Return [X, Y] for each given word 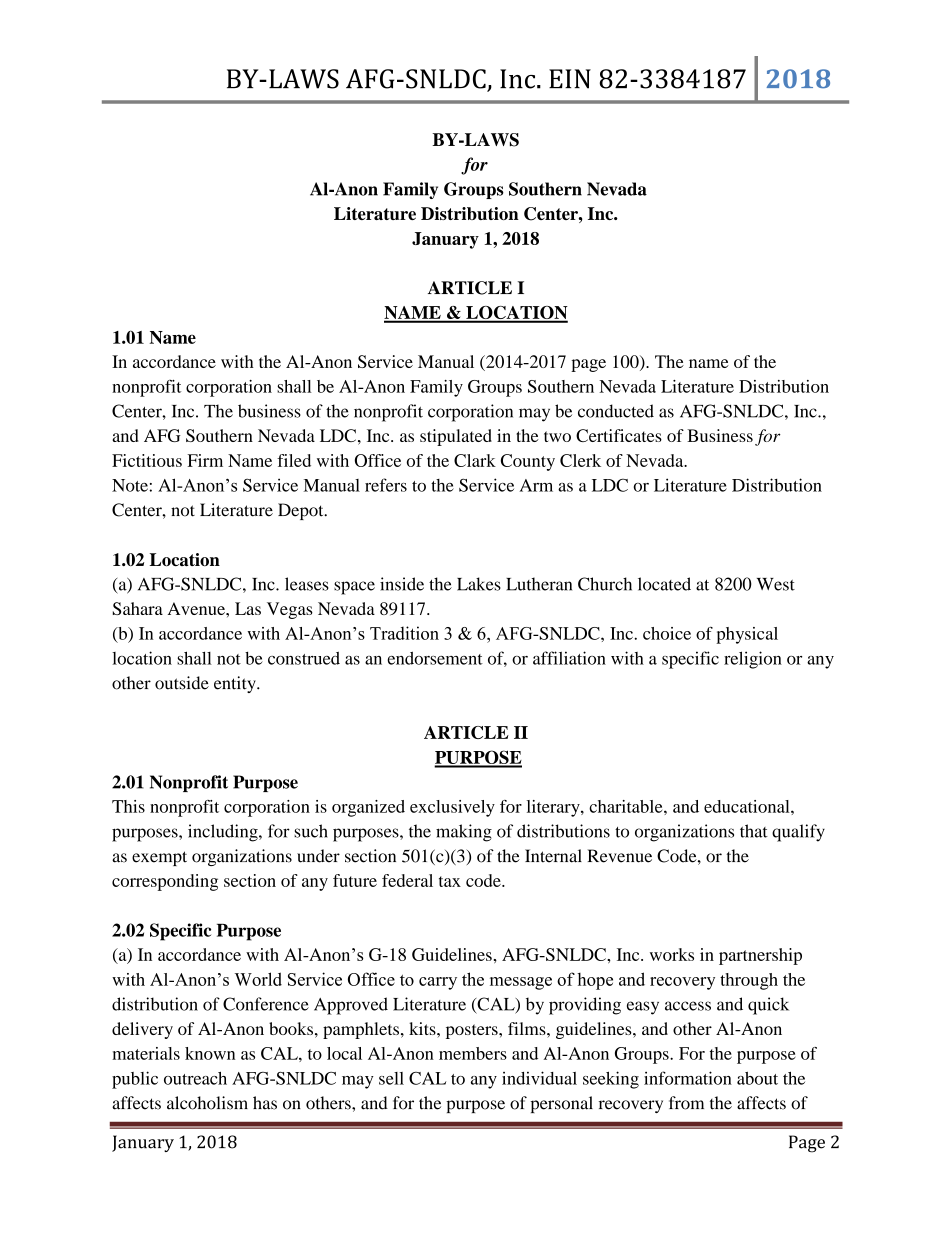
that [754, 831]
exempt [159, 858]
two [557, 436]
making [464, 833]
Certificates [619, 435]
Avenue [197, 608]
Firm [205, 460]
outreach [195, 1078]
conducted [616, 411]
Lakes [479, 584]
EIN [570, 79]
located [664, 584]
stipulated [456, 437]
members [473, 1053]
